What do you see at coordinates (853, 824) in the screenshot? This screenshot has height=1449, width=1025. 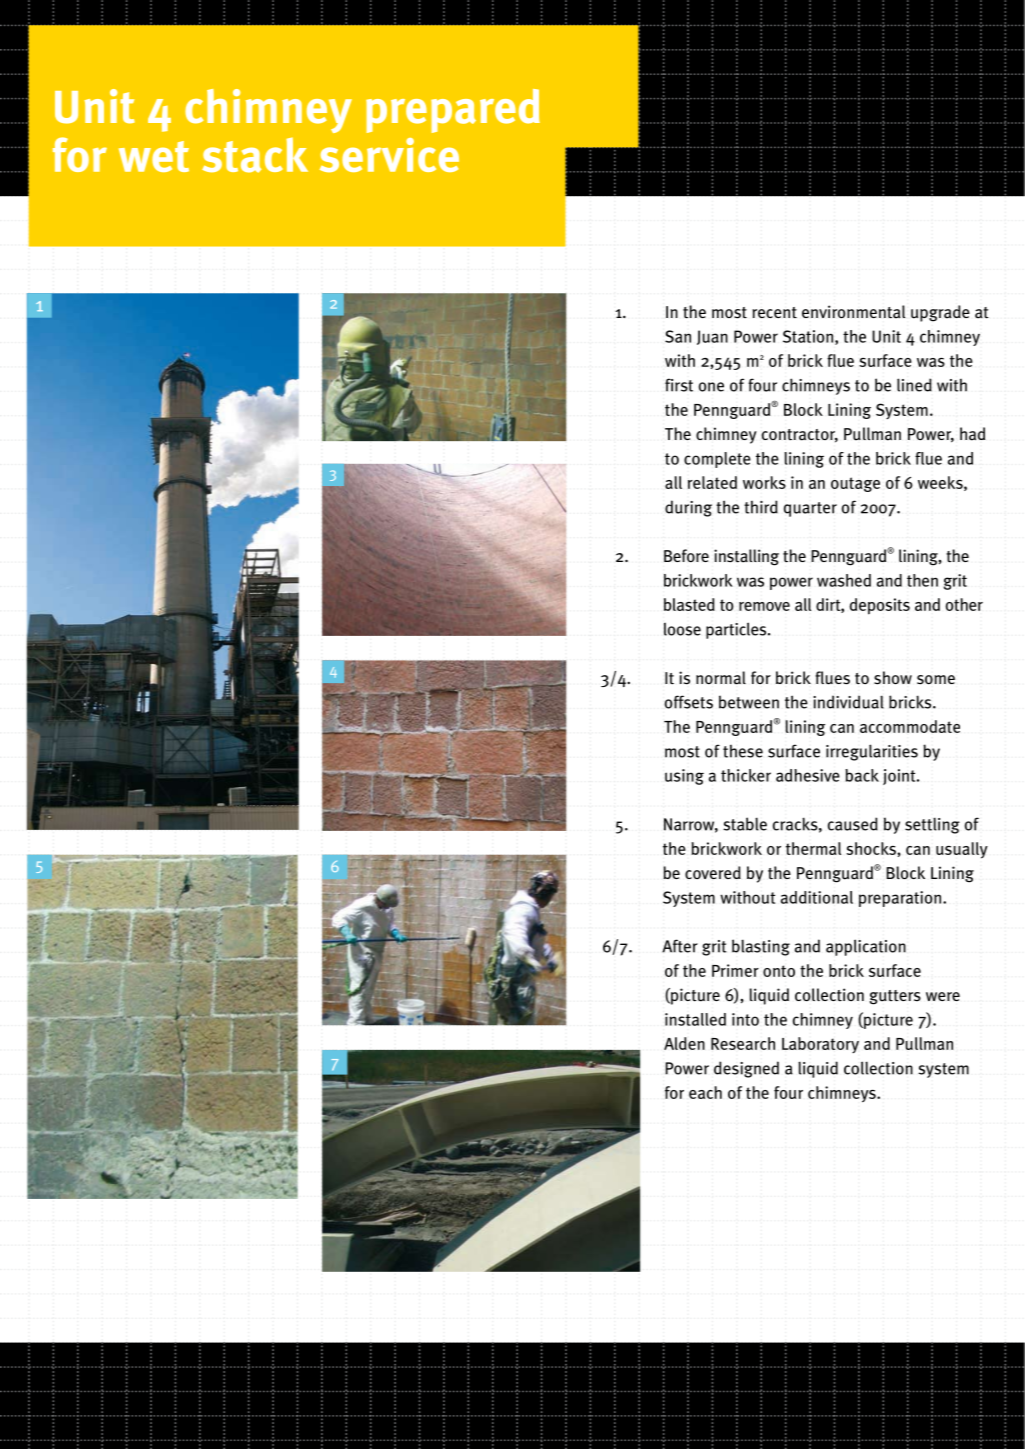 I see `caused` at bounding box center [853, 824].
